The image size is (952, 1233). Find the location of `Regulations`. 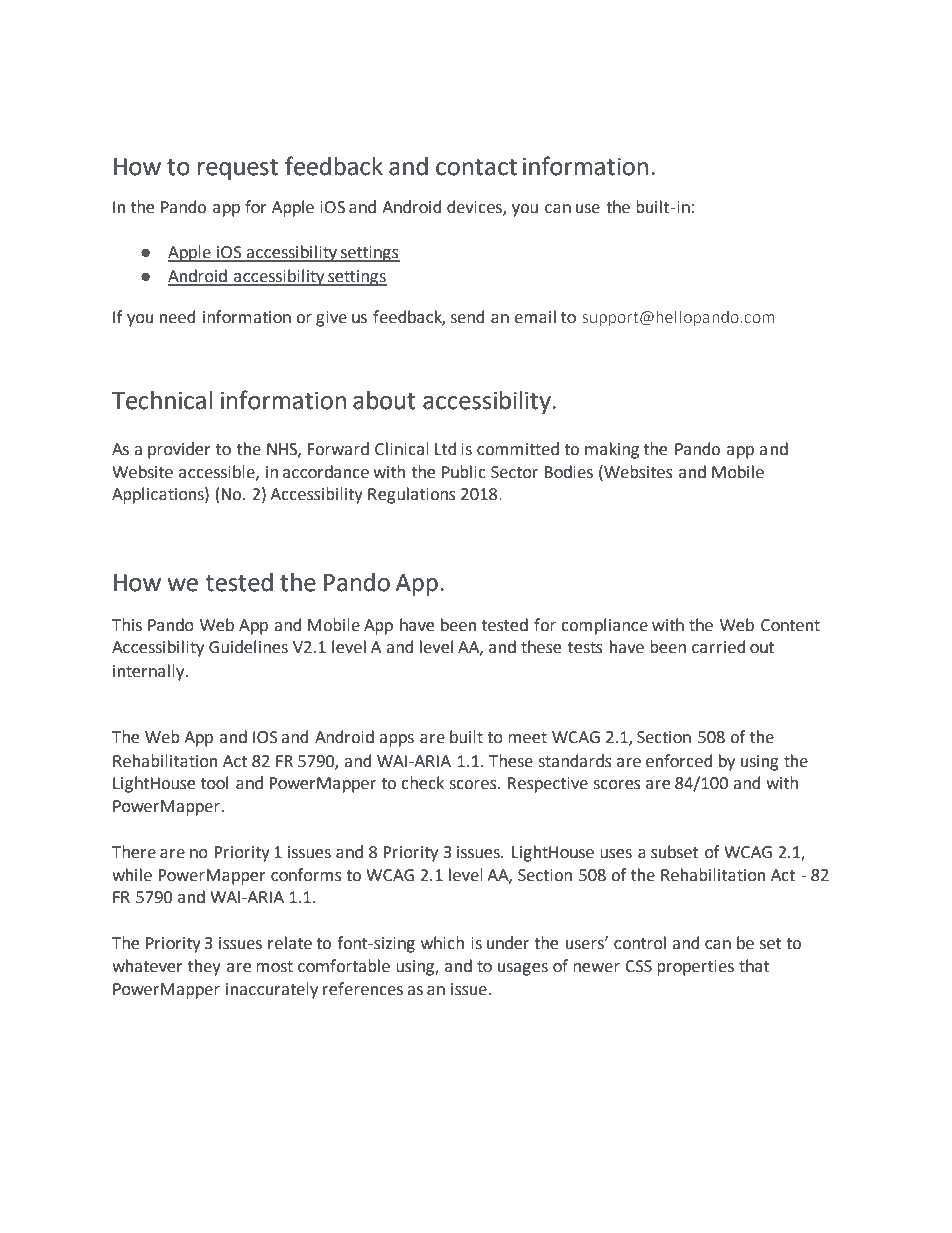

Regulations is located at coordinates (412, 495).
